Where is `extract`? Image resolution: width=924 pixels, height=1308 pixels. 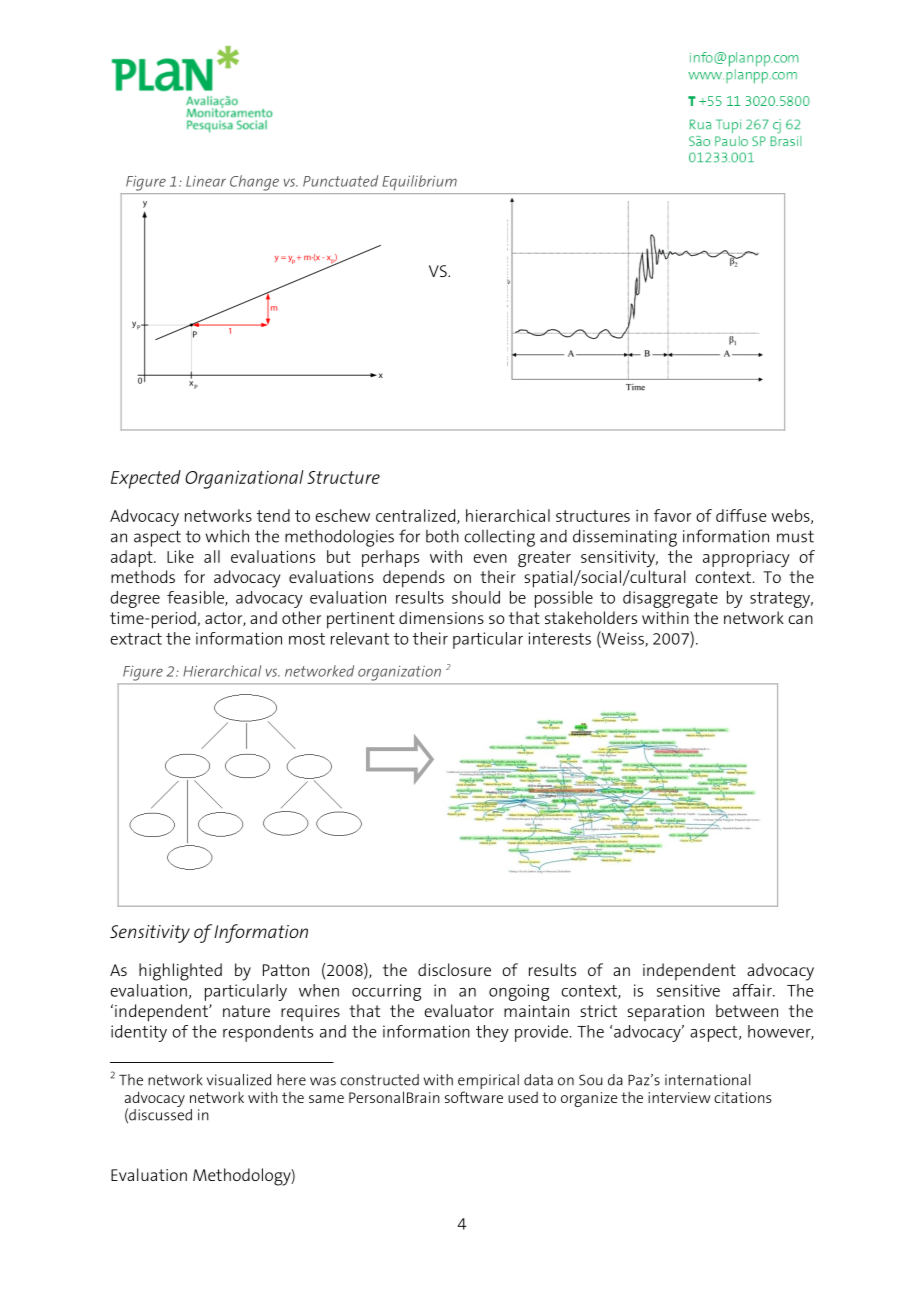
extract is located at coordinates (136, 639).
